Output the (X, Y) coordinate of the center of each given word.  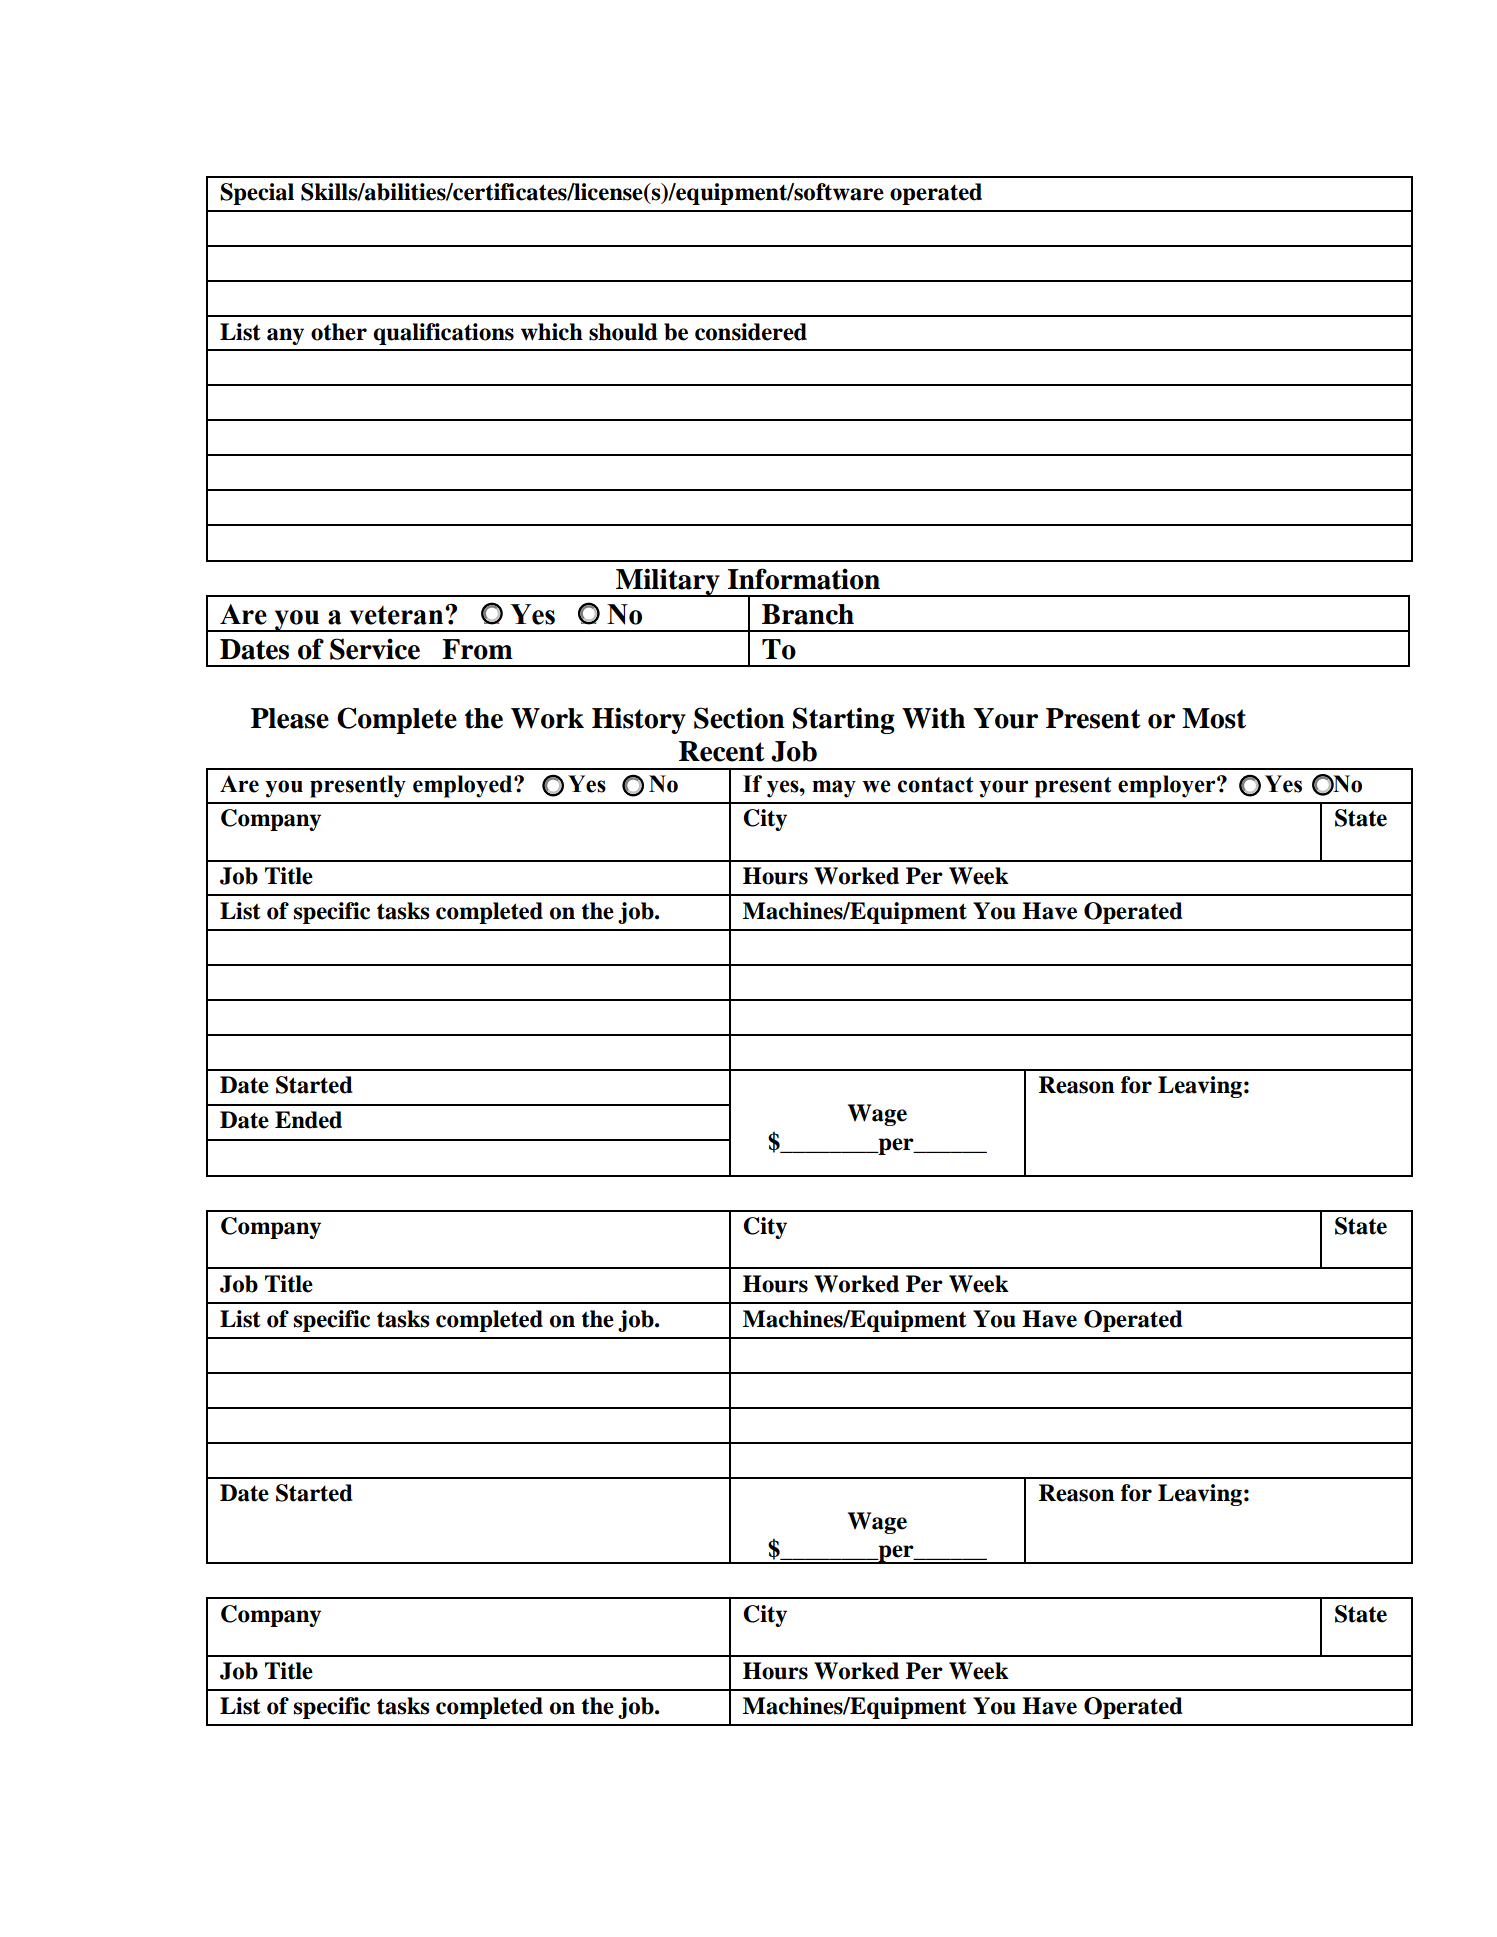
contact (936, 785)
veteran (398, 615)
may (834, 789)
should (623, 332)
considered (751, 332)
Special (257, 194)
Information (804, 579)
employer (1168, 786)
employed (464, 786)
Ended (308, 1120)
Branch (808, 614)
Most (1214, 718)
